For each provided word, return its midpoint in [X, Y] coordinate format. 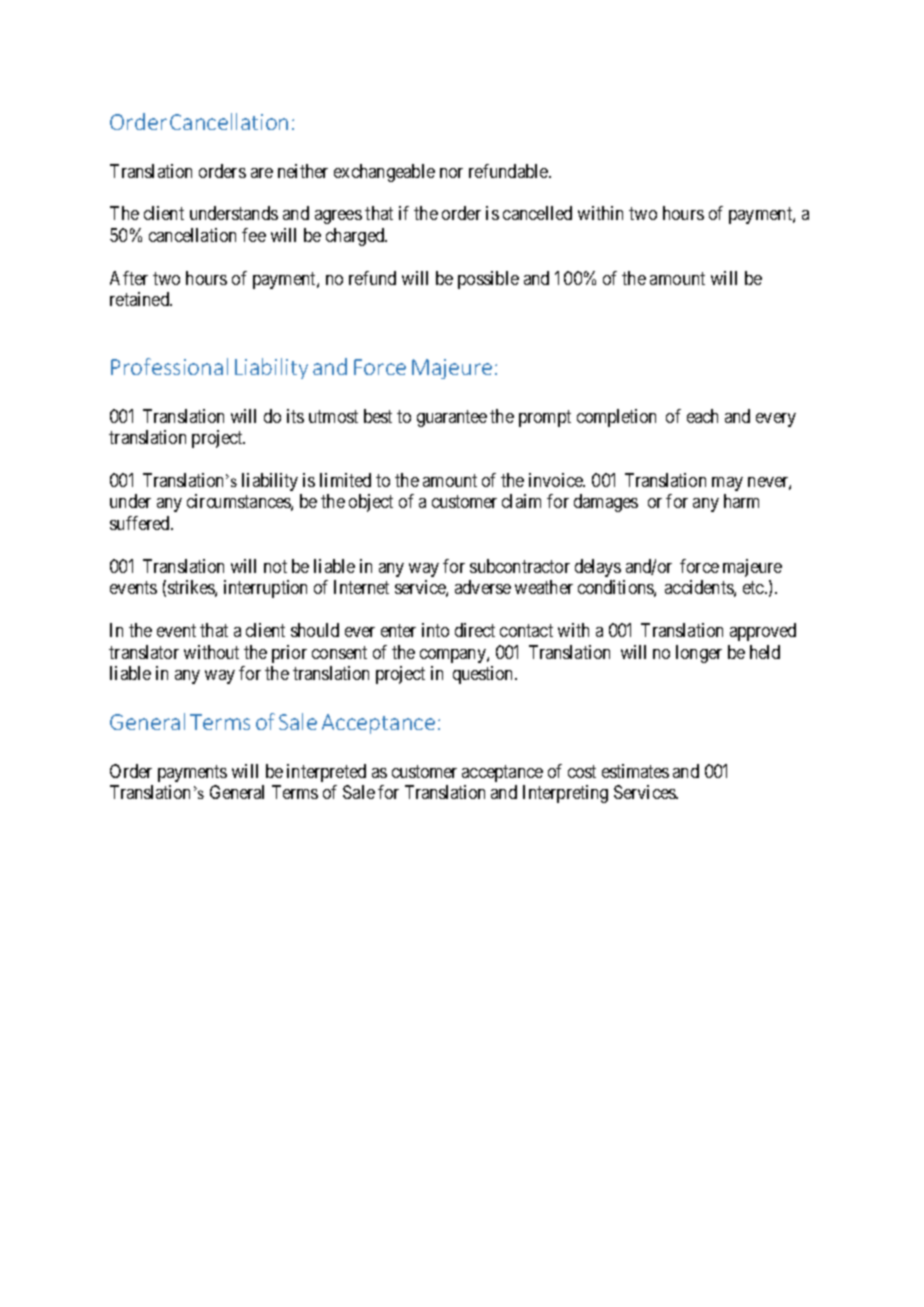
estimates [635, 771]
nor [451, 173]
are [262, 173]
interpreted [326, 773]
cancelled [537, 213]
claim [521, 501]
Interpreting [565, 794]
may [727, 484]
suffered [141, 523]
